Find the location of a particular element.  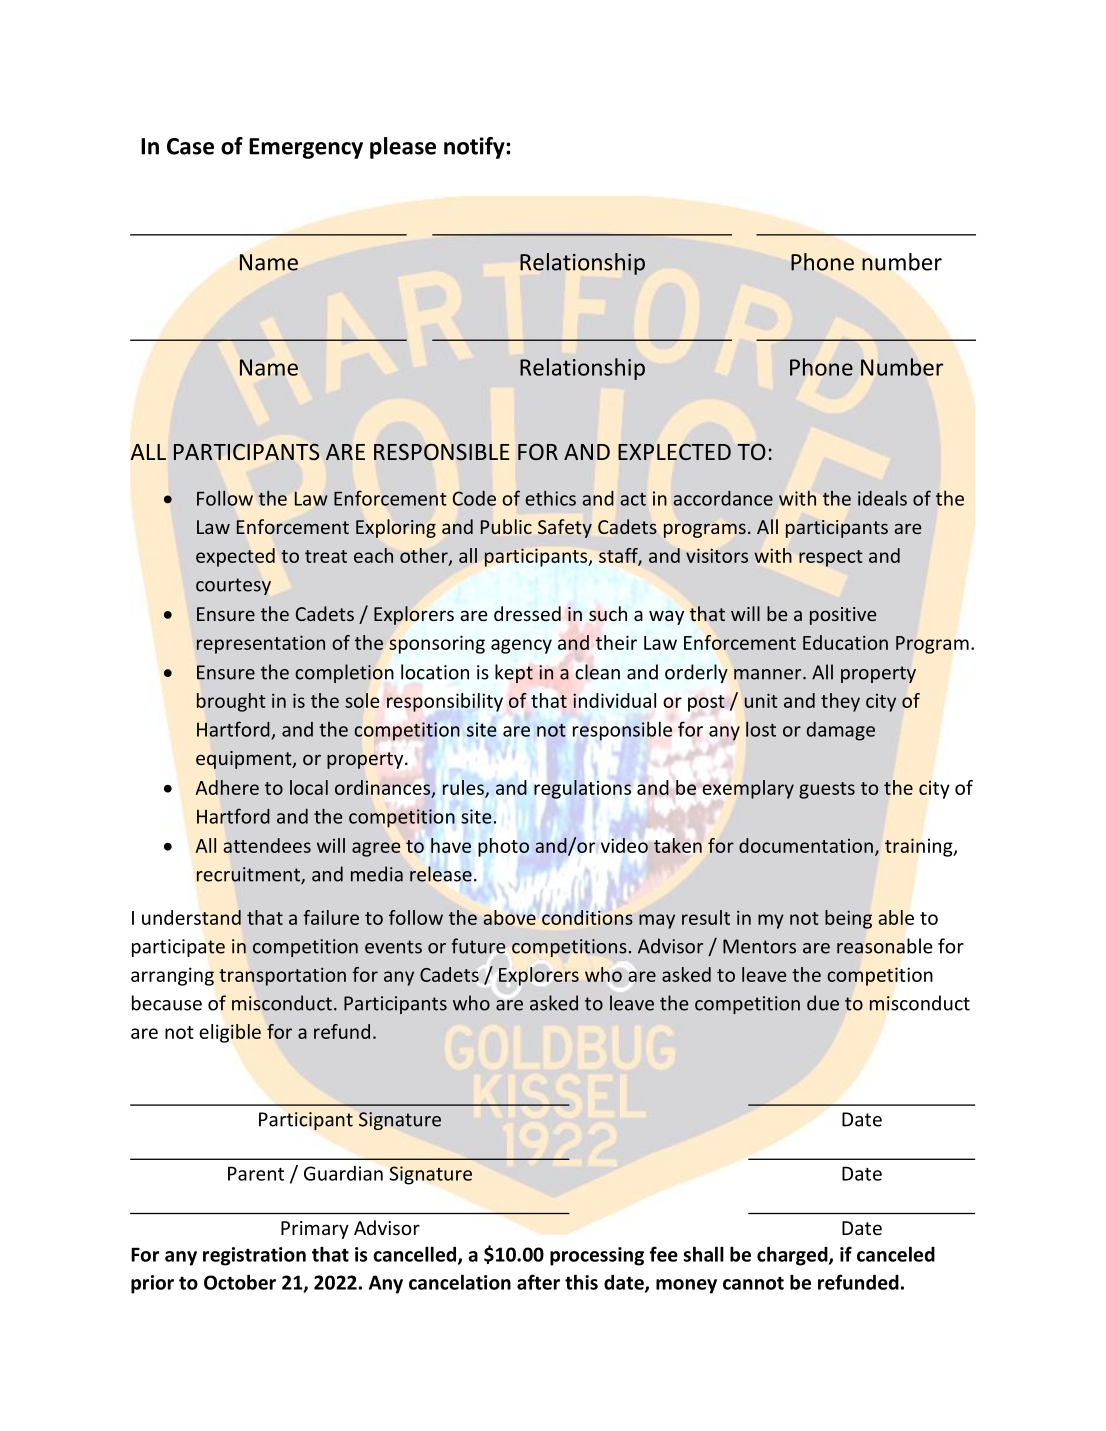

recruitment is located at coordinates (249, 875).
